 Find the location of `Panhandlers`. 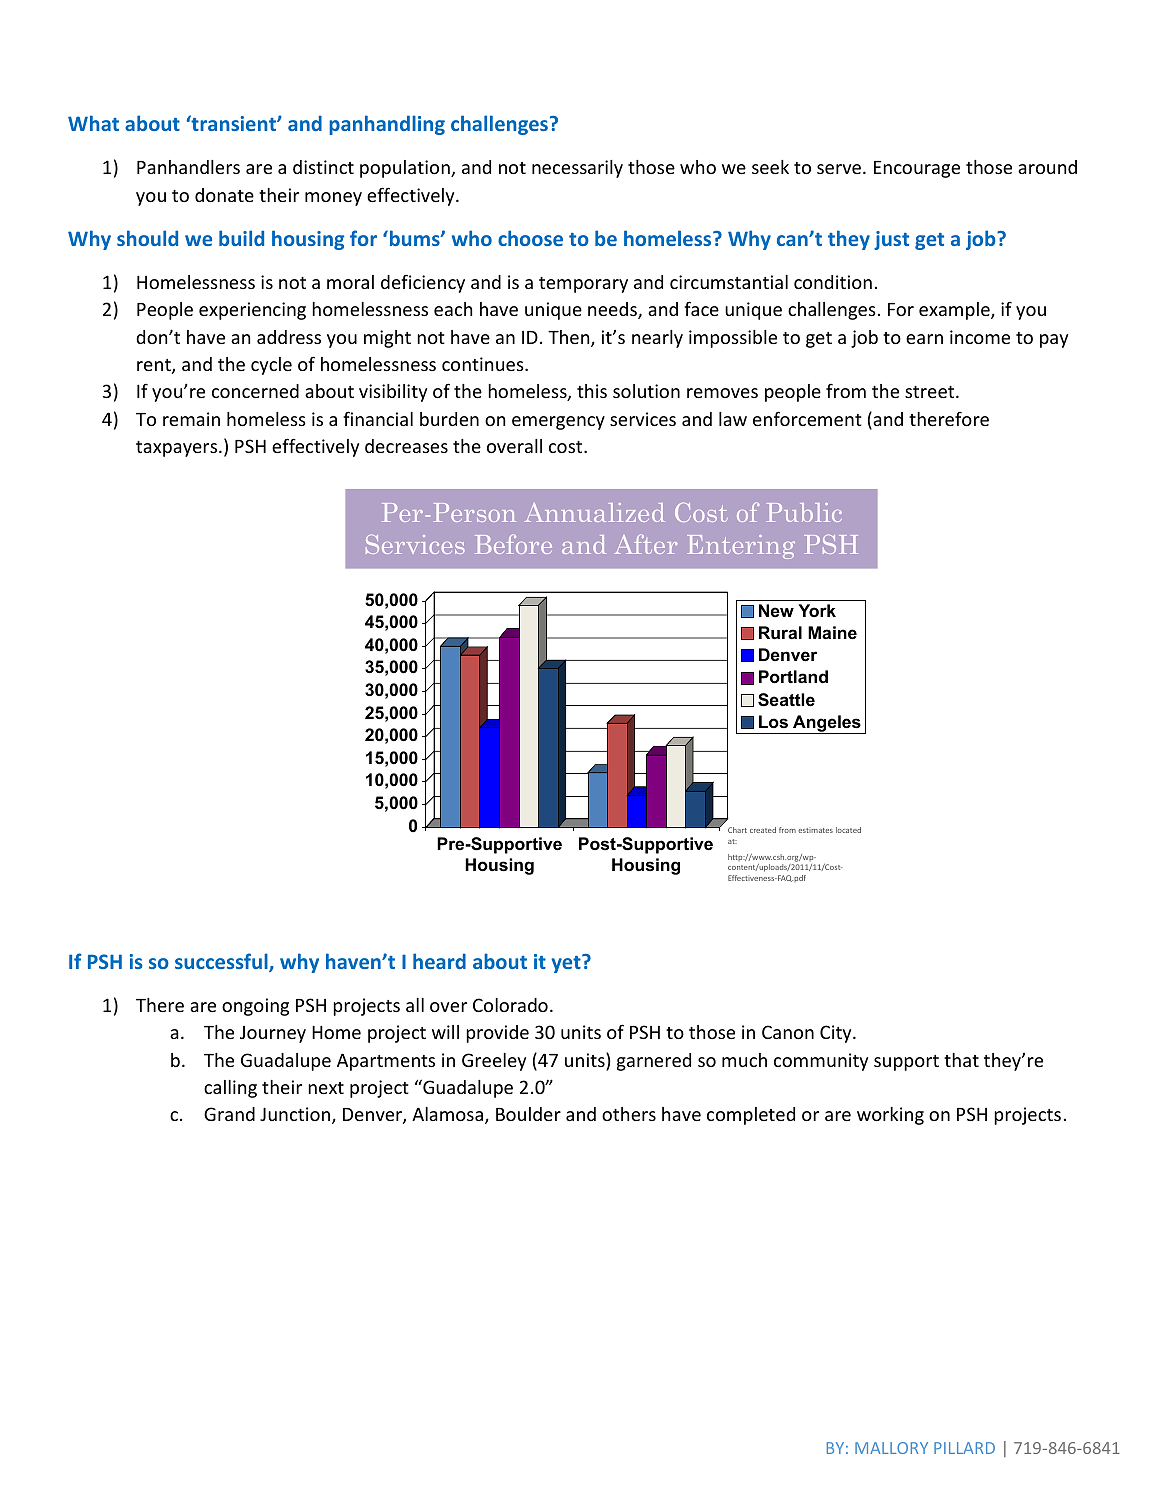

Panhandlers is located at coordinates (188, 167).
